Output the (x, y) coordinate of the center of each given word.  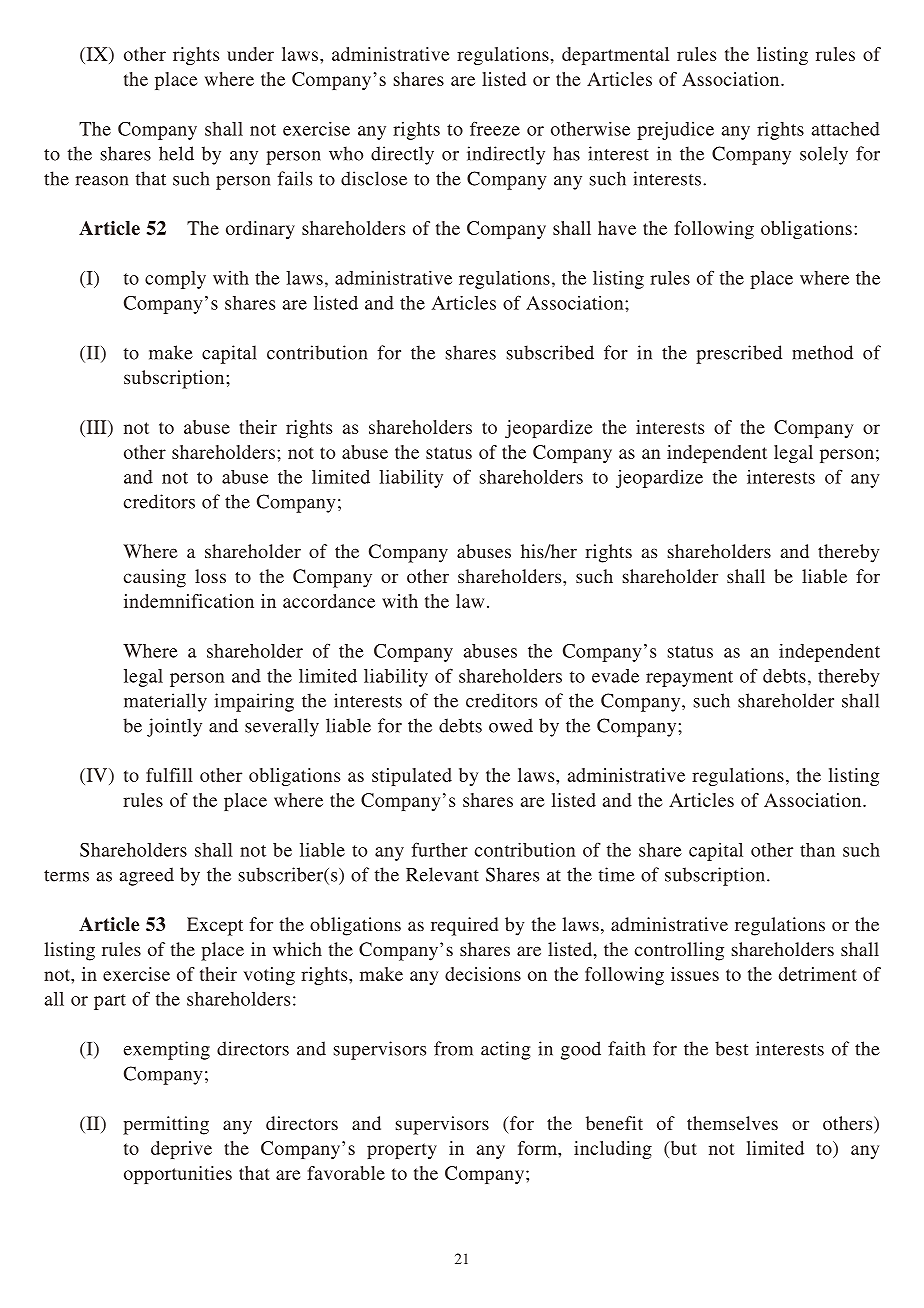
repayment (689, 679)
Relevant (442, 874)
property (402, 1151)
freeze (495, 128)
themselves (732, 1123)
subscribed (550, 352)
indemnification (189, 601)
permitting (166, 1125)
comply (175, 280)
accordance (329, 601)
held (176, 153)
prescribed (739, 354)
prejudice (675, 131)
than (817, 850)
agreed (147, 876)
